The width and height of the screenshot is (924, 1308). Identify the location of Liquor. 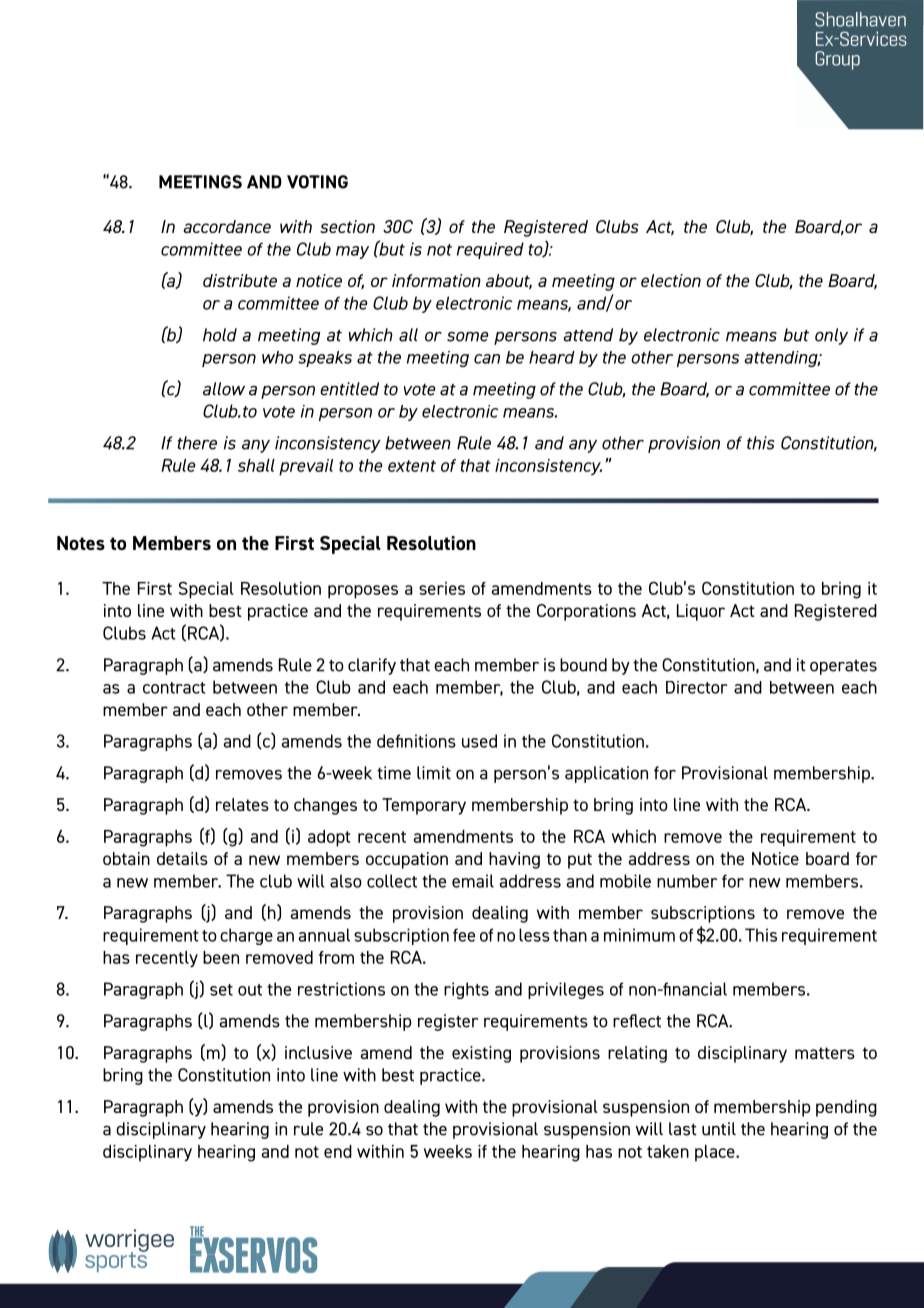
(701, 612).
